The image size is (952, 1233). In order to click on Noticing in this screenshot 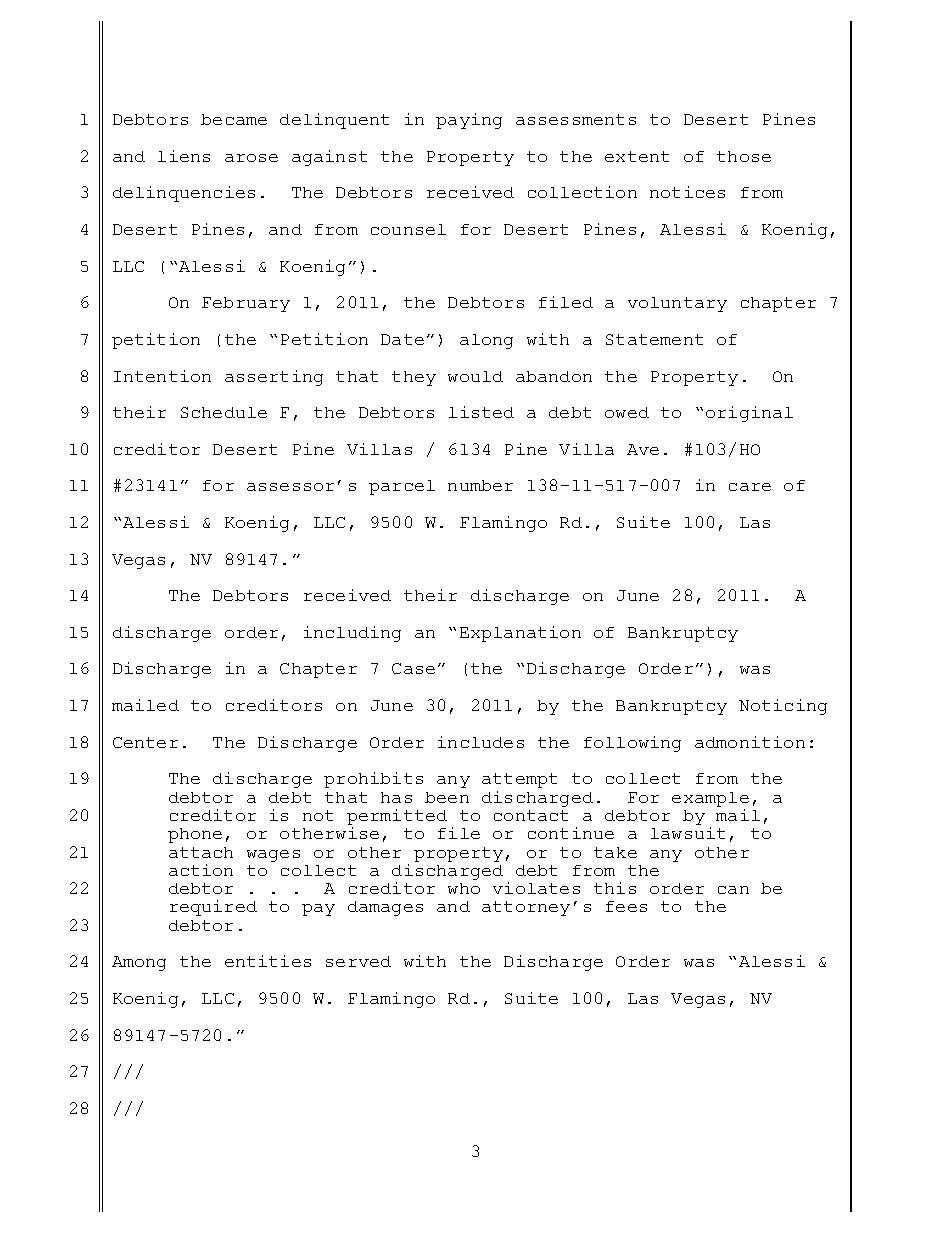, I will do `click(783, 707)`.
